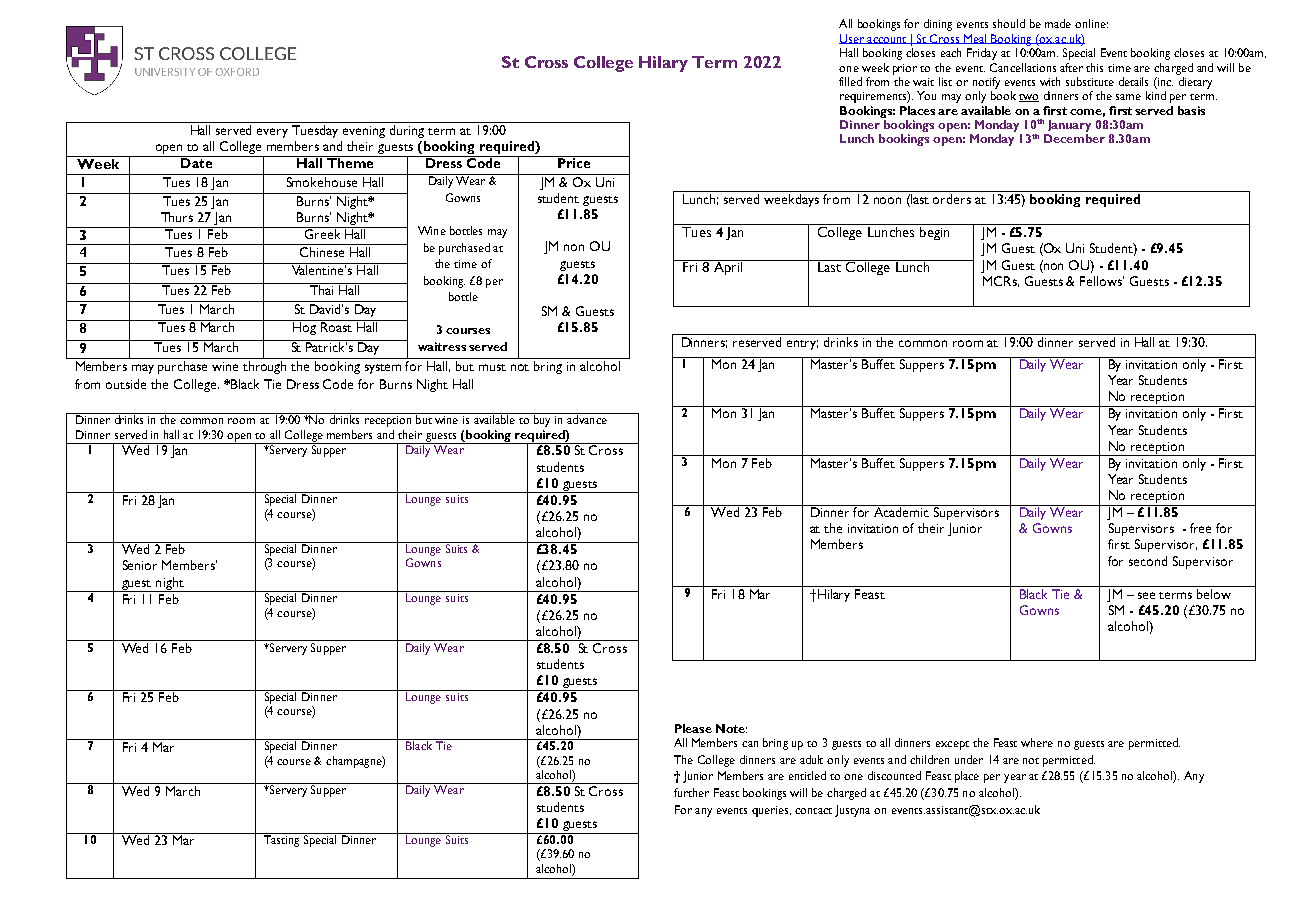 The width and height of the screenshot is (1308, 924). Describe the element at coordinates (272, 133) in the screenshot. I see `every` at that location.
